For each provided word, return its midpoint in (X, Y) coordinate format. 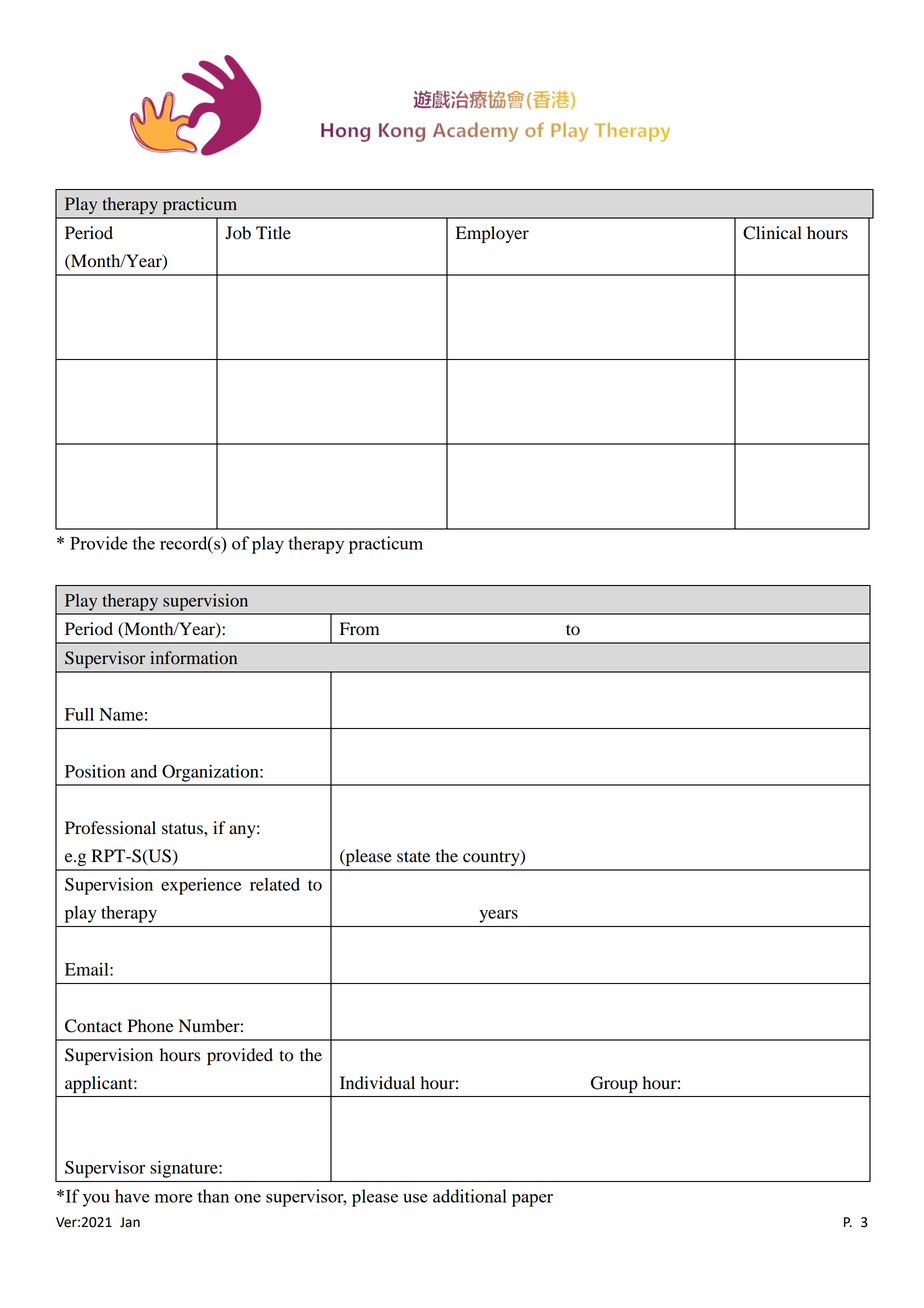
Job (238, 233)
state (413, 857)
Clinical (772, 233)
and (144, 771)
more (174, 1198)
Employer (492, 234)
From (359, 629)
